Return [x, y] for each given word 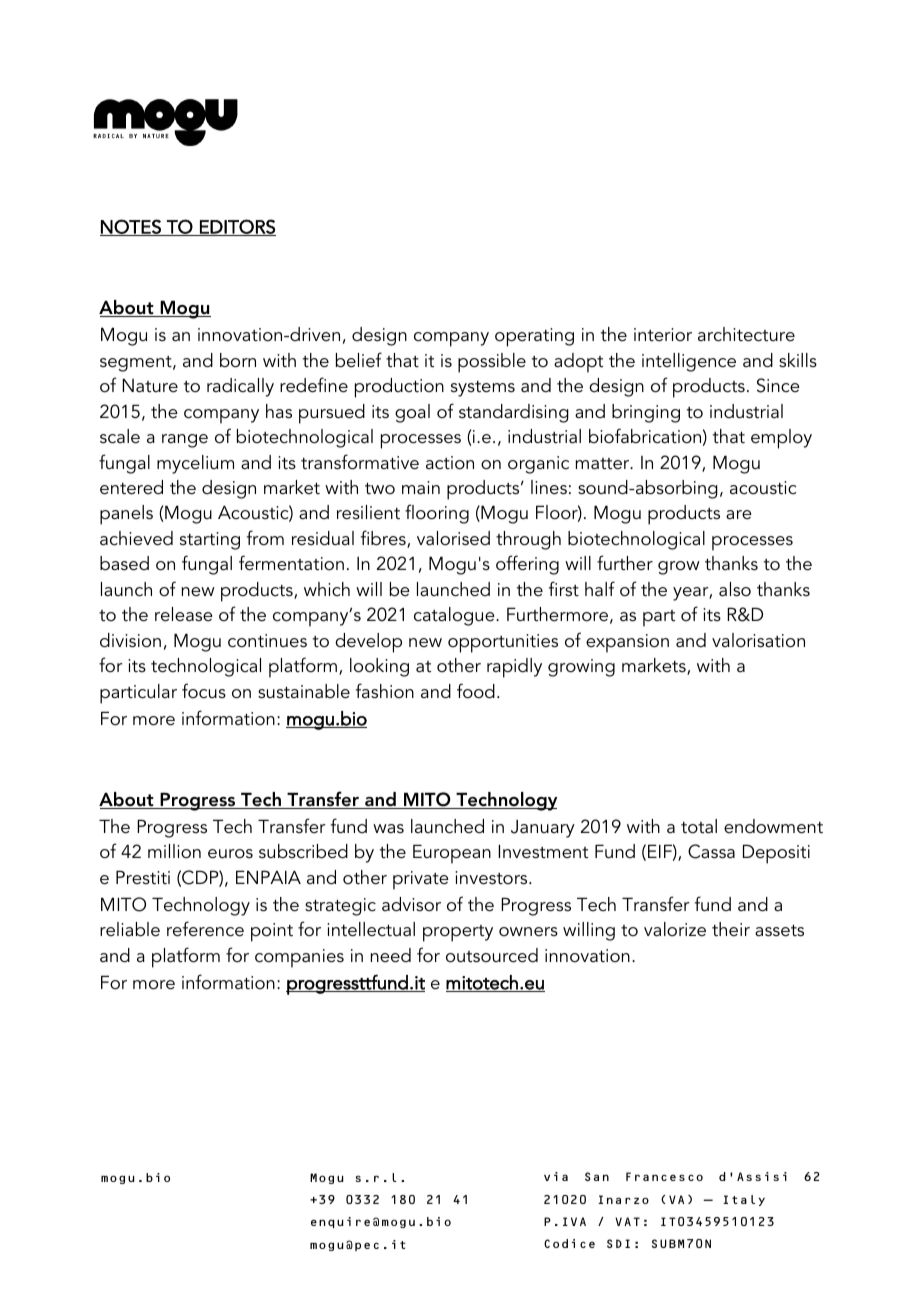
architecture [746, 334]
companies [299, 958]
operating [534, 337]
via [556, 1176]
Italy [744, 1200]
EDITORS [237, 227]
